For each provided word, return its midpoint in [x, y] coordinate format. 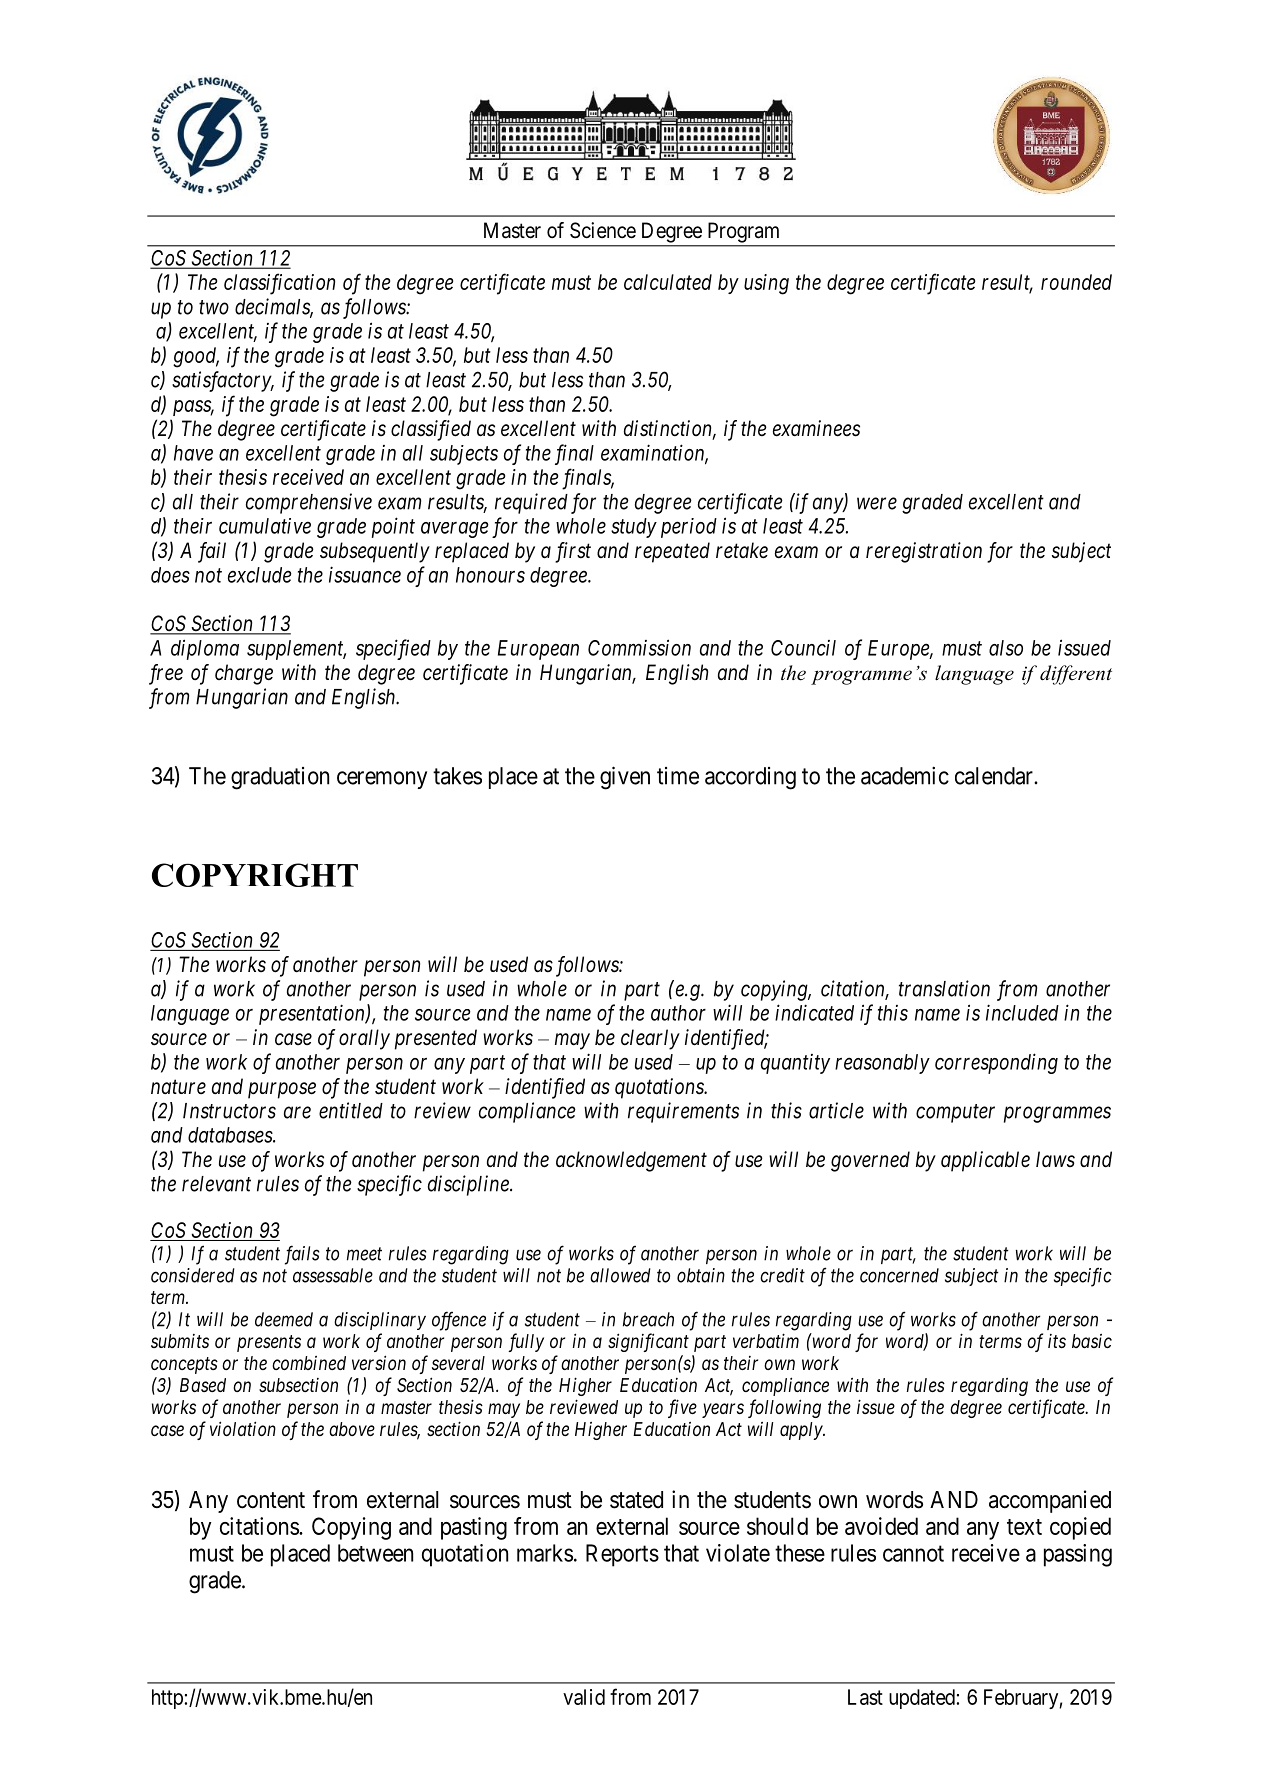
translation [944, 988]
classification [279, 284]
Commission [639, 647]
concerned [899, 1275]
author [678, 1013]
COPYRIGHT [255, 875]
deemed [284, 1319]
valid [584, 1697]
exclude [260, 575]
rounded [1076, 282]
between [375, 1553]
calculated [668, 282]
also [1006, 648]
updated [922, 1699]
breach [648, 1319]
